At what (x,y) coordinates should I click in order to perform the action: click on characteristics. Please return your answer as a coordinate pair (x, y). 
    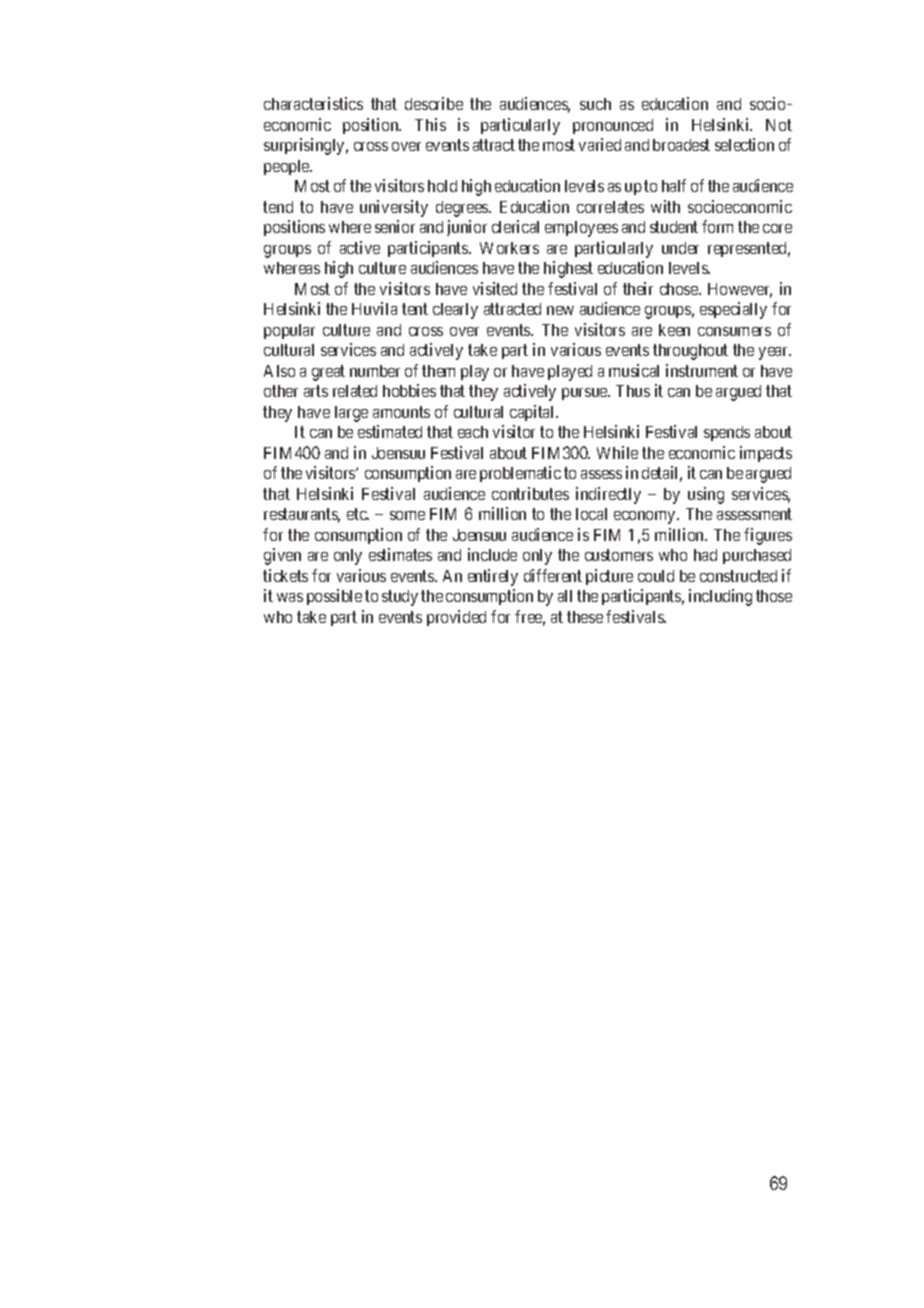
    Looking at the image, I should click on (313, 103).
